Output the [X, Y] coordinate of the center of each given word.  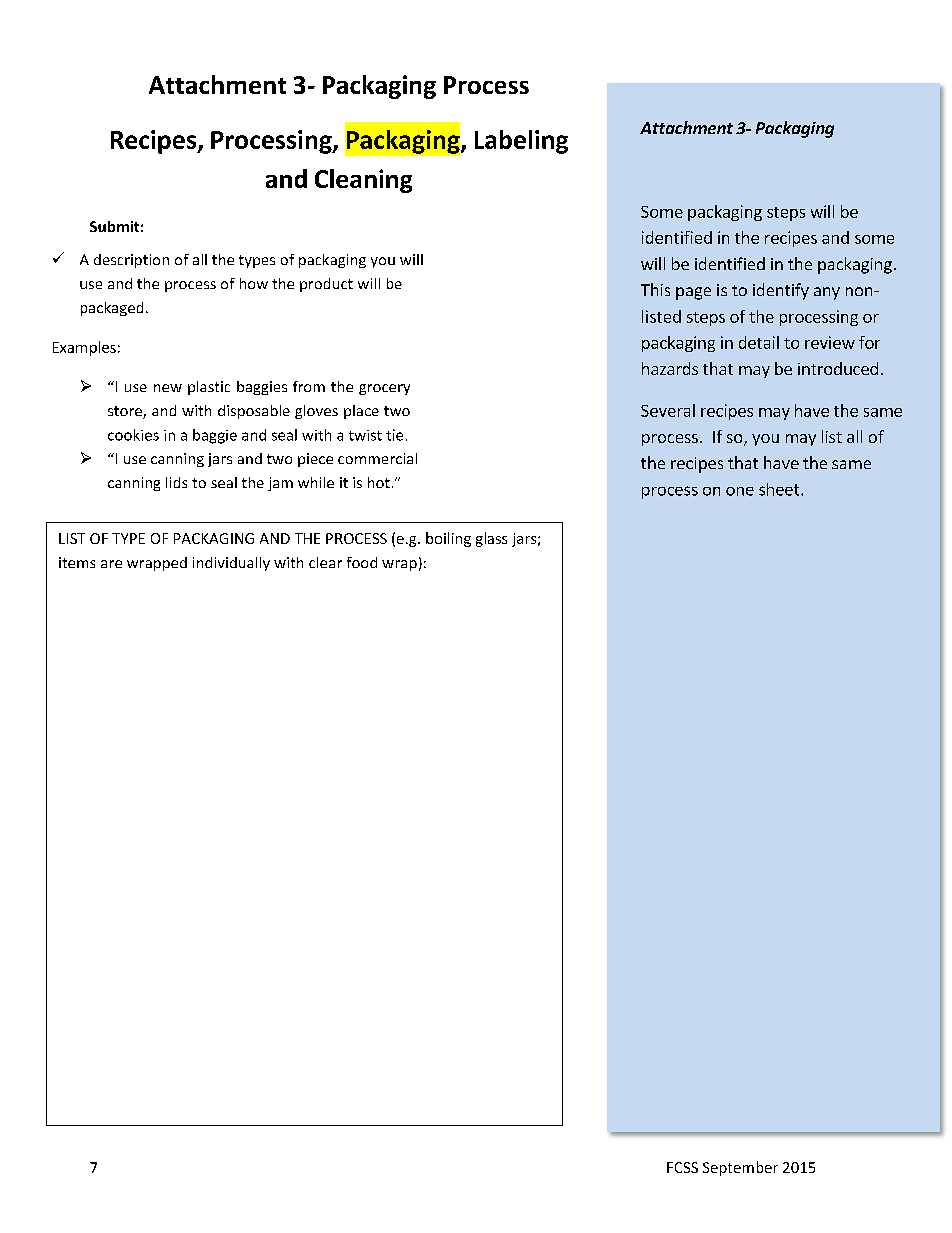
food [362, 562]
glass [491, 539]
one [740, 491]
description [131, 261]
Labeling [521, 142]
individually [231, 564]
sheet [780, 489]
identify [781, 291]
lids [176, 482]
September [740, 1168]
